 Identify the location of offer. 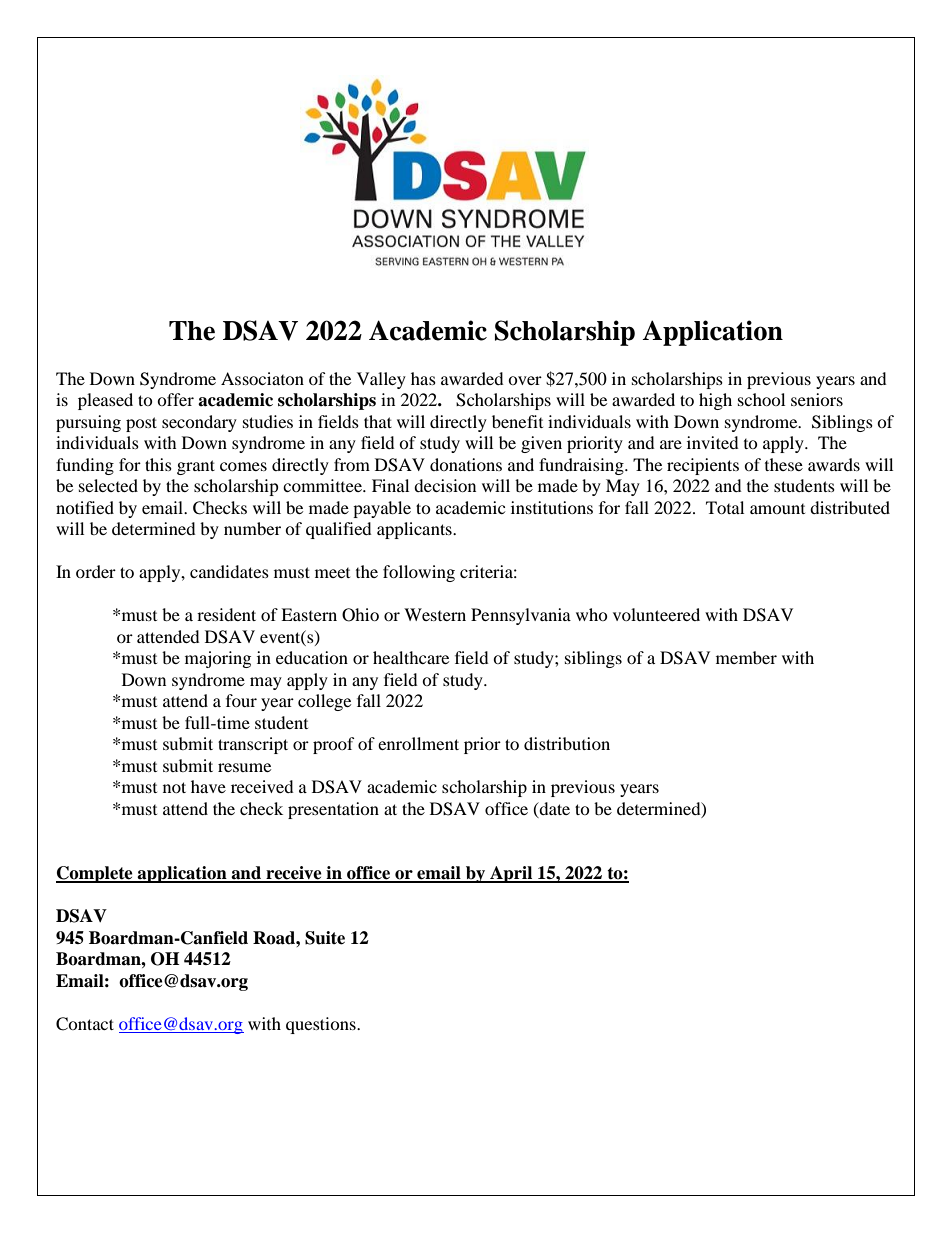
(175, 399).
